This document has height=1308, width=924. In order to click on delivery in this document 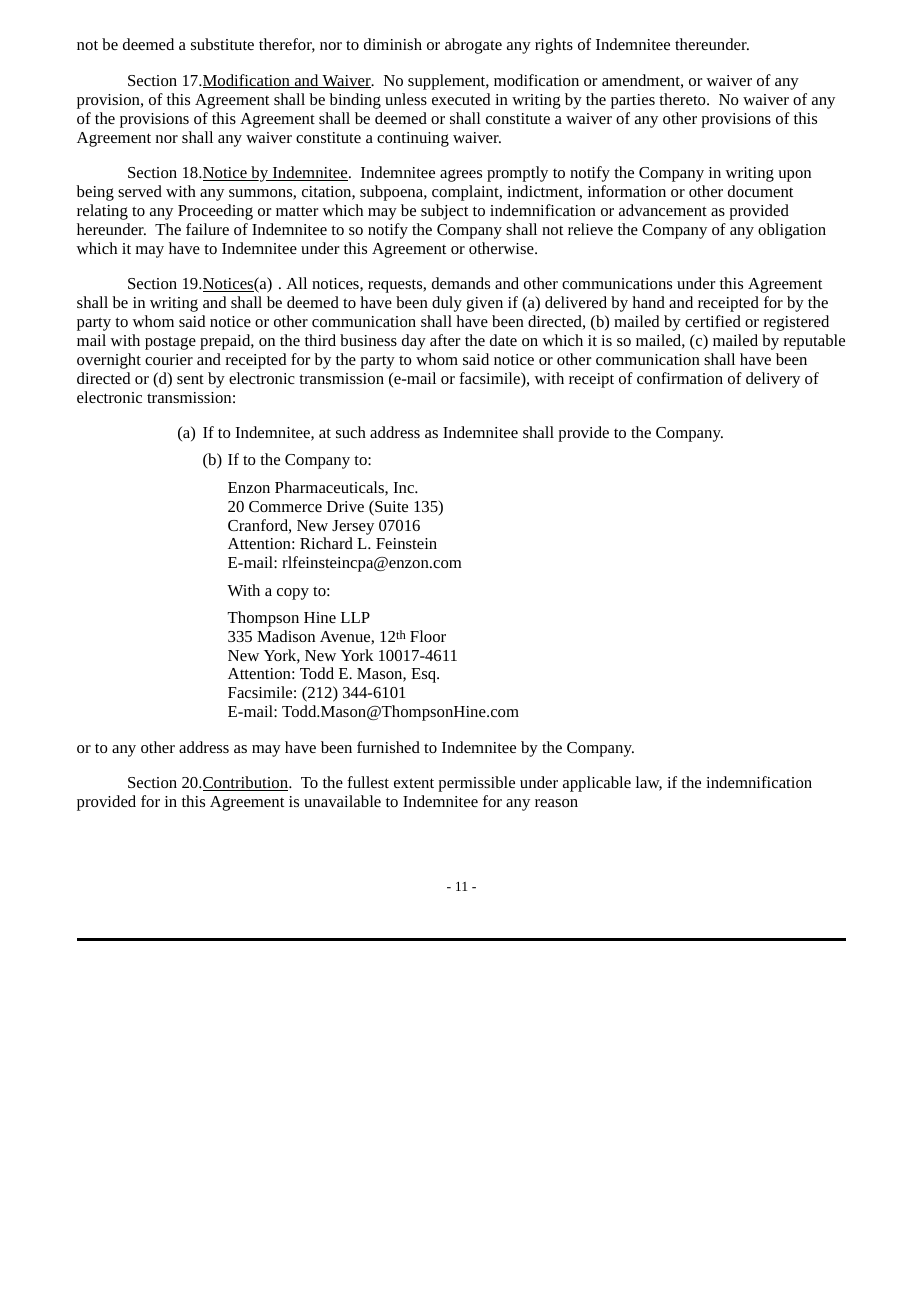, I will do `click(773, 380)`.
